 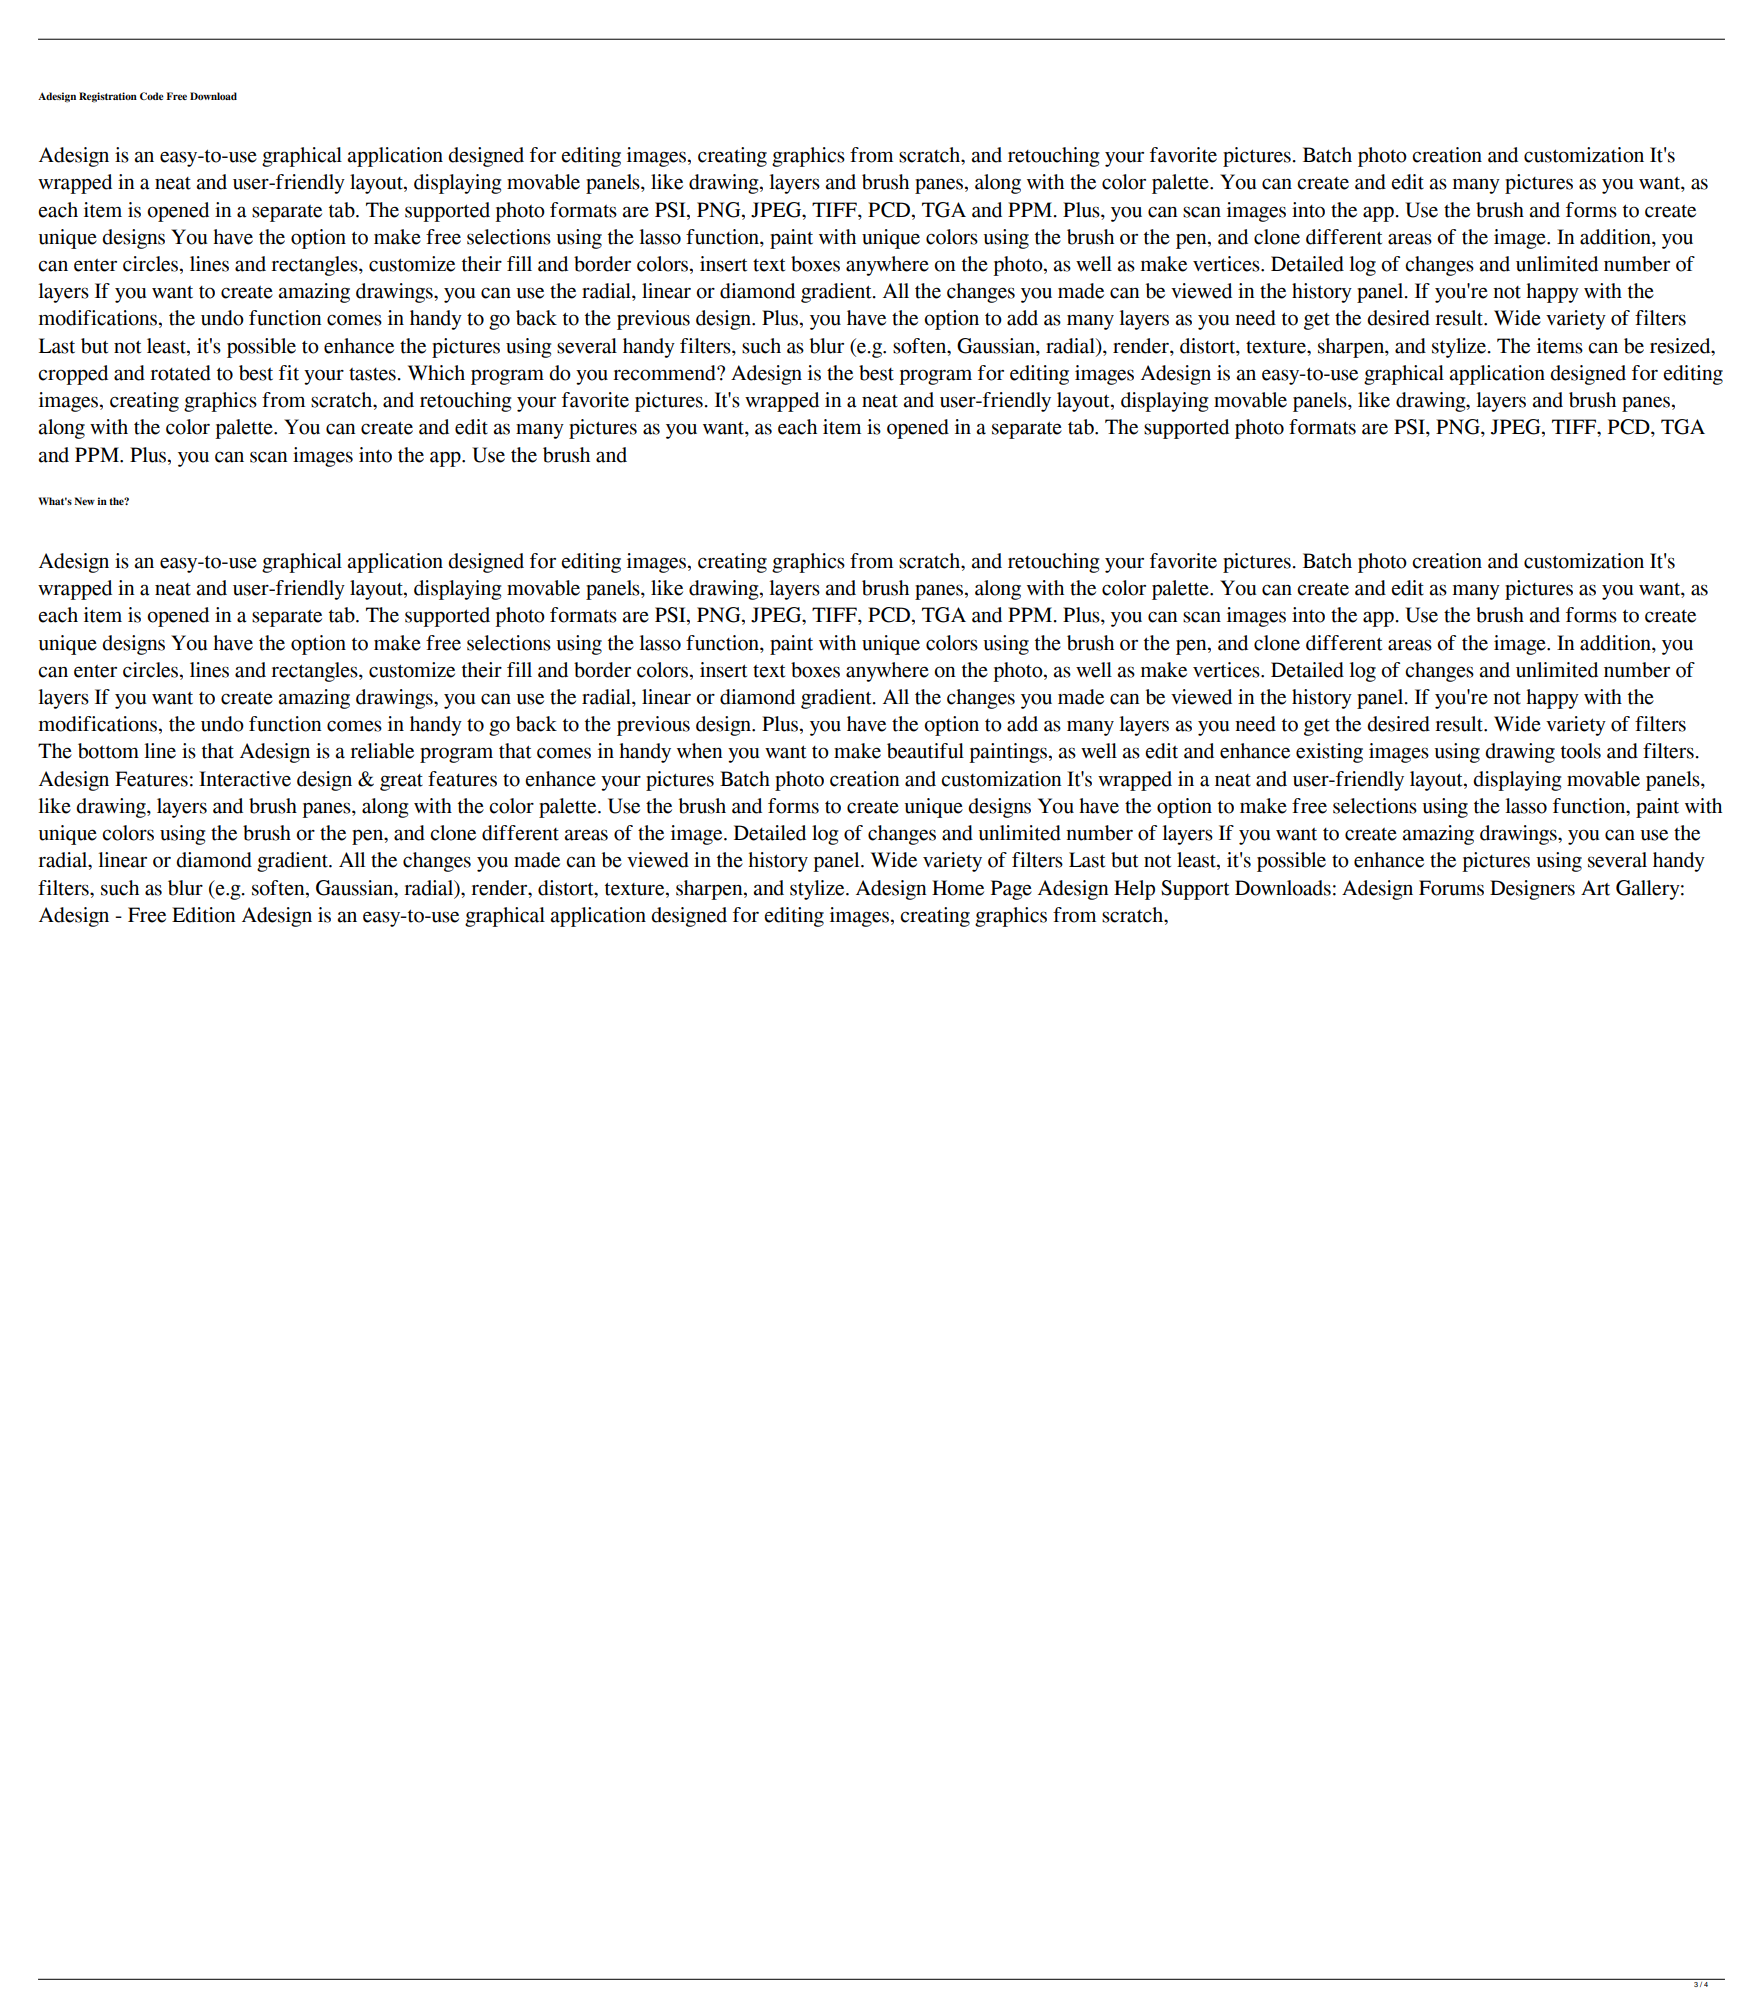 I want to click on Which, so click(x=436, y=373).
